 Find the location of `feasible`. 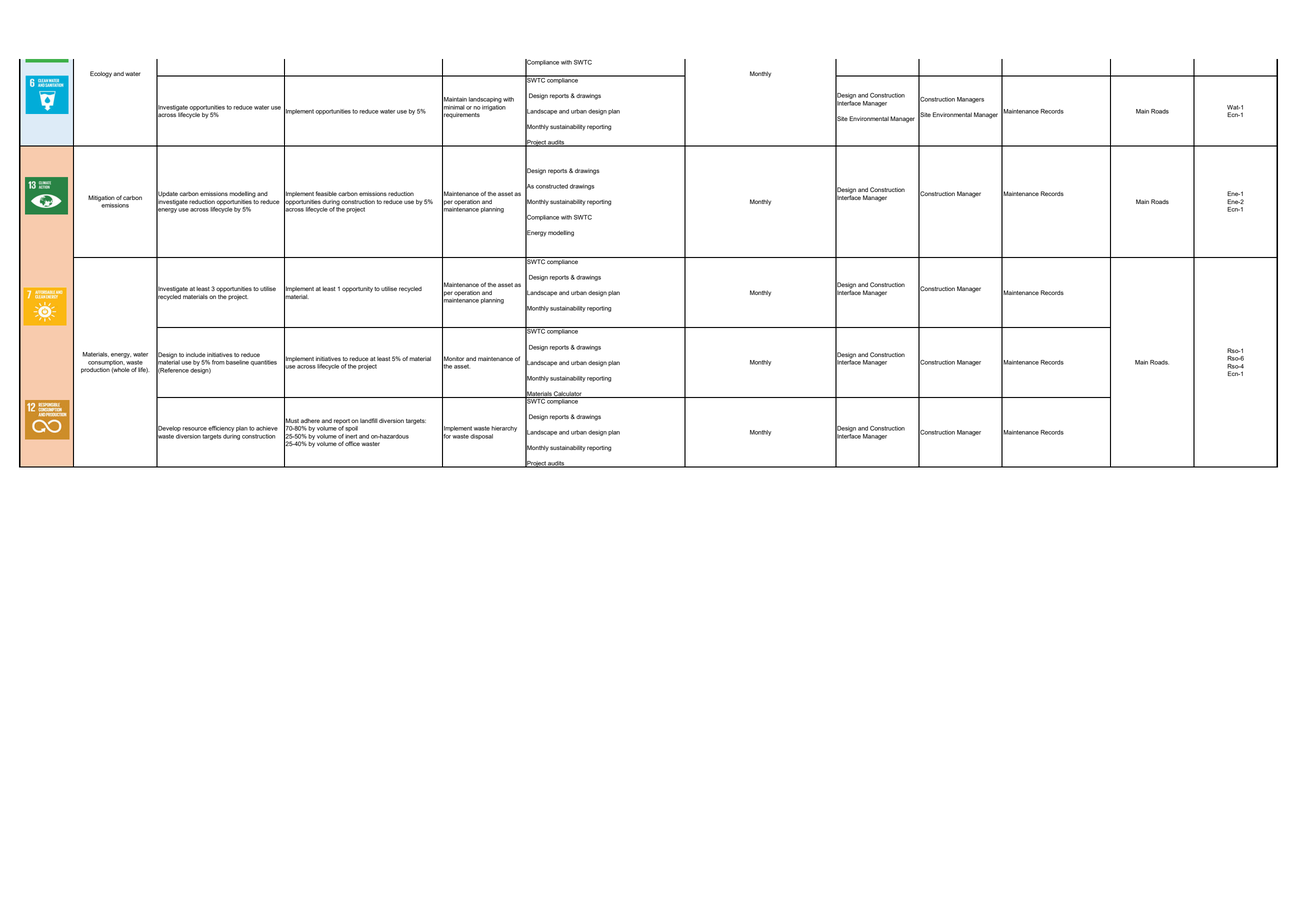

feasible is located at coordinates (326, 193).
